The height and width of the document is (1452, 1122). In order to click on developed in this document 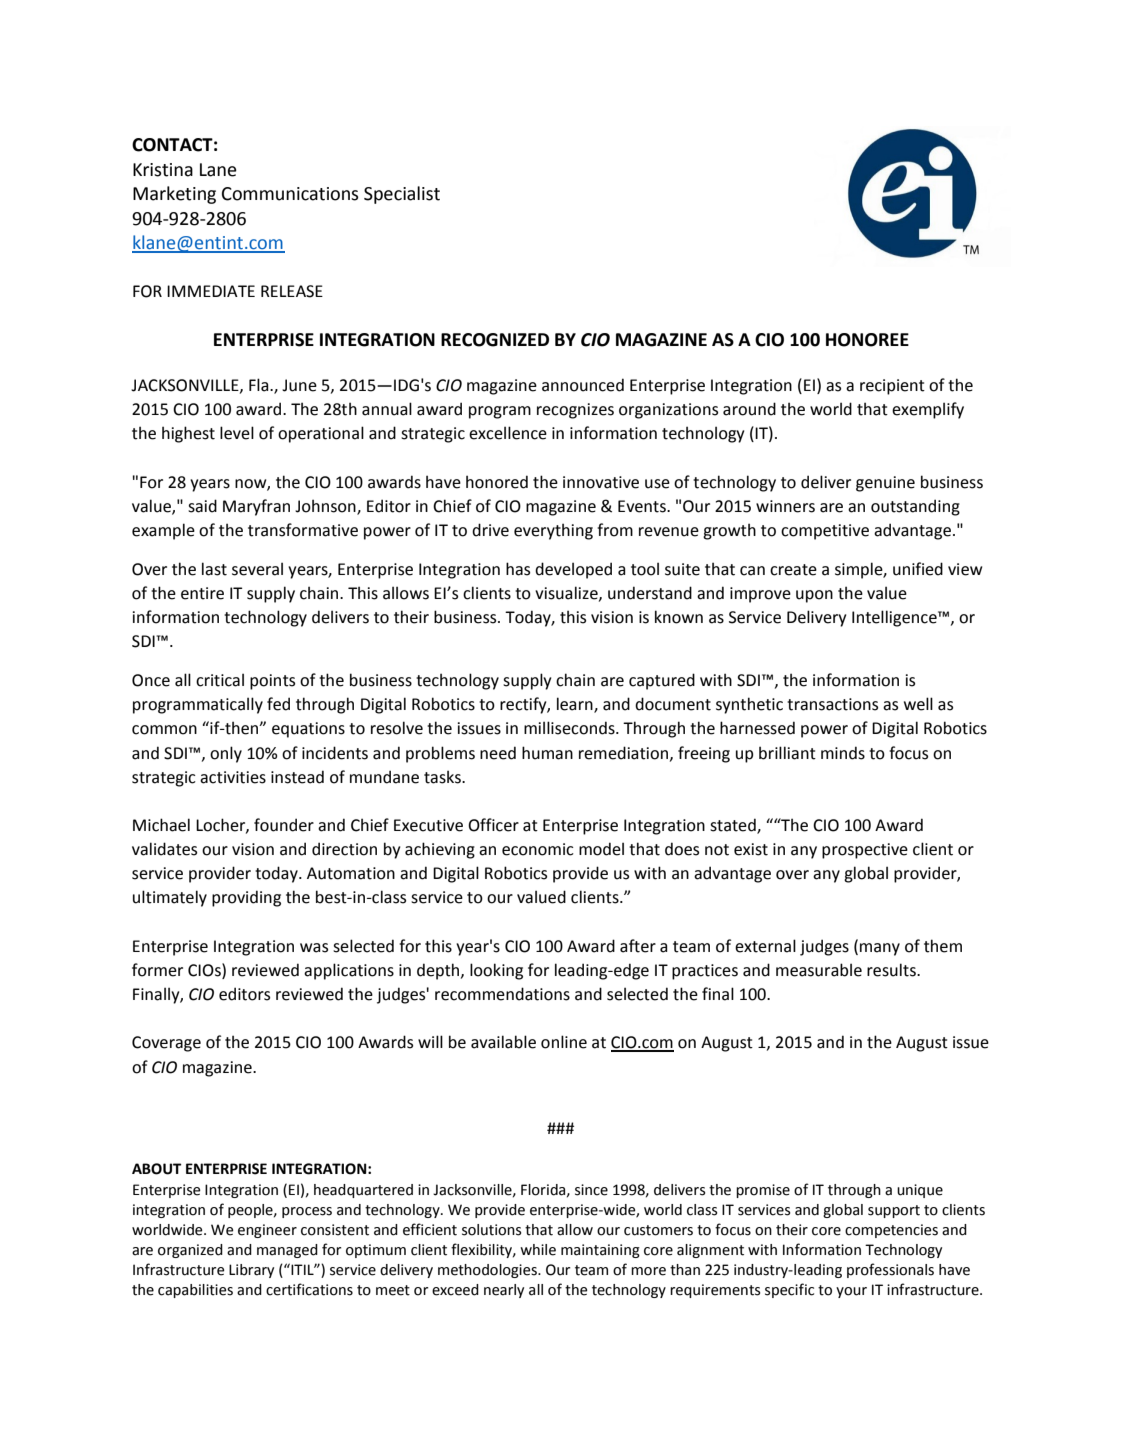, I will do `click(573, 570)`.
